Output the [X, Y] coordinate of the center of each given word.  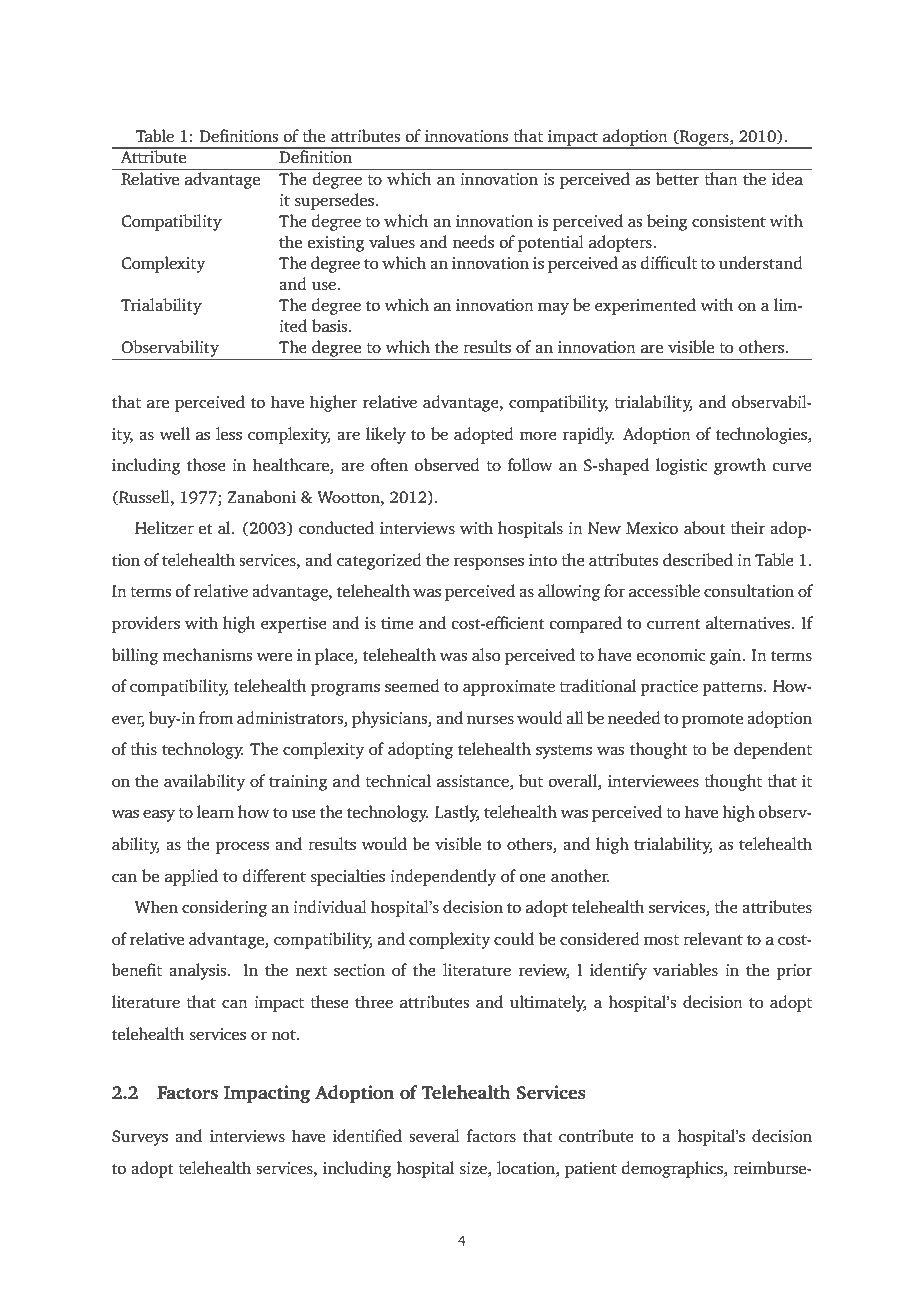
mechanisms [207, 654]
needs [473, 241]
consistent [729, 221]
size [474, 1168]
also [486, 654]
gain [727, 657]
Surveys [140, 1138]
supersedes [334, 201]
